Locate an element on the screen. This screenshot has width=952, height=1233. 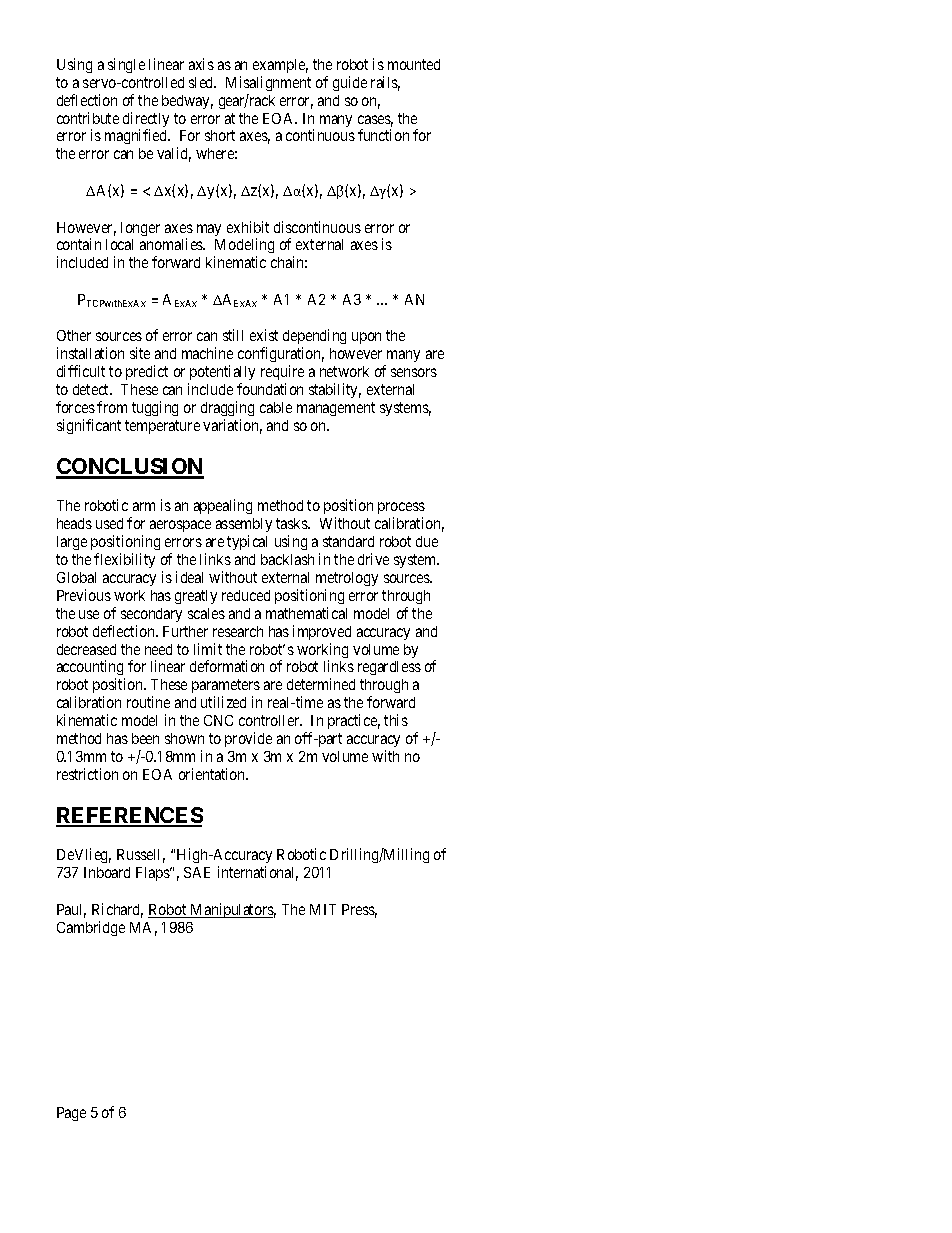
guide is located at coordinates (350, 83).
